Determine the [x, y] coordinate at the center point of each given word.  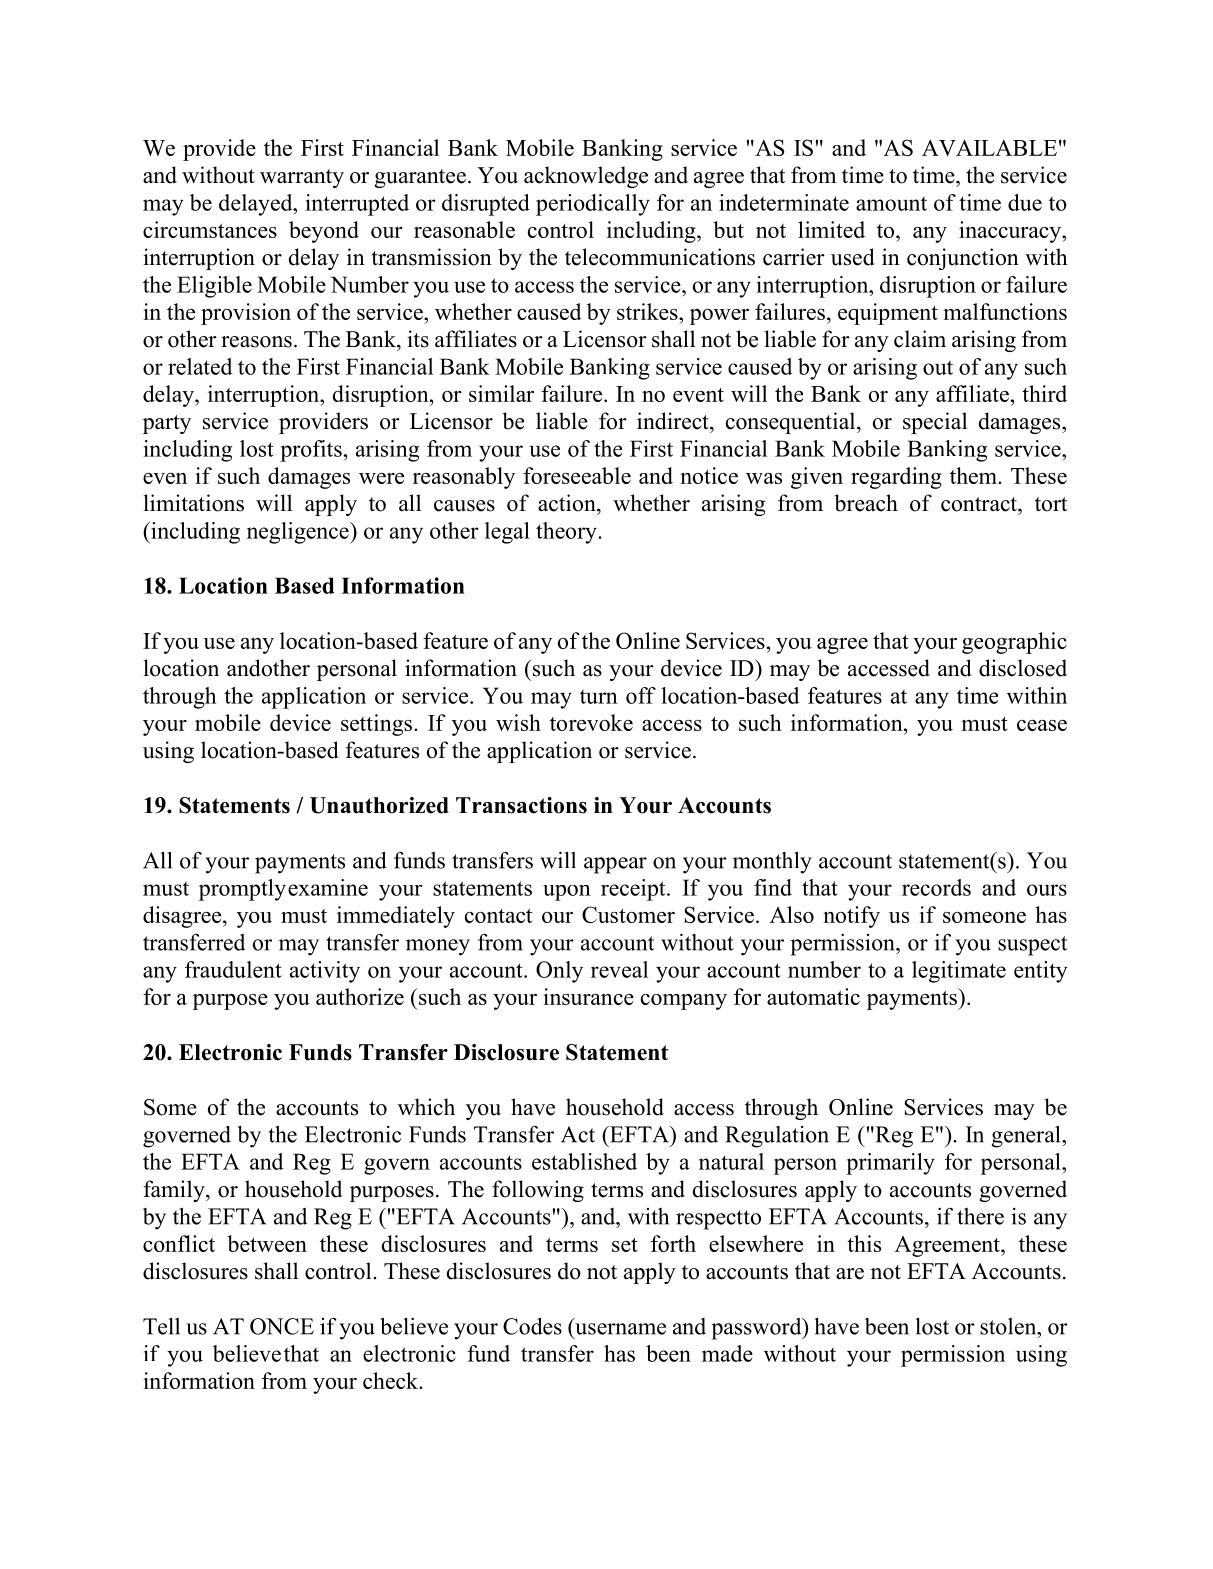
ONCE [282, 1326]
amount [891, 203]
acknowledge [586, 177]
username [620, 1329]
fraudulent [233, 969]
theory [567, 533]
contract [980, 504]
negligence [299, 533]
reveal [619, 969]
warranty [302, 178]
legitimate [959, 972]
